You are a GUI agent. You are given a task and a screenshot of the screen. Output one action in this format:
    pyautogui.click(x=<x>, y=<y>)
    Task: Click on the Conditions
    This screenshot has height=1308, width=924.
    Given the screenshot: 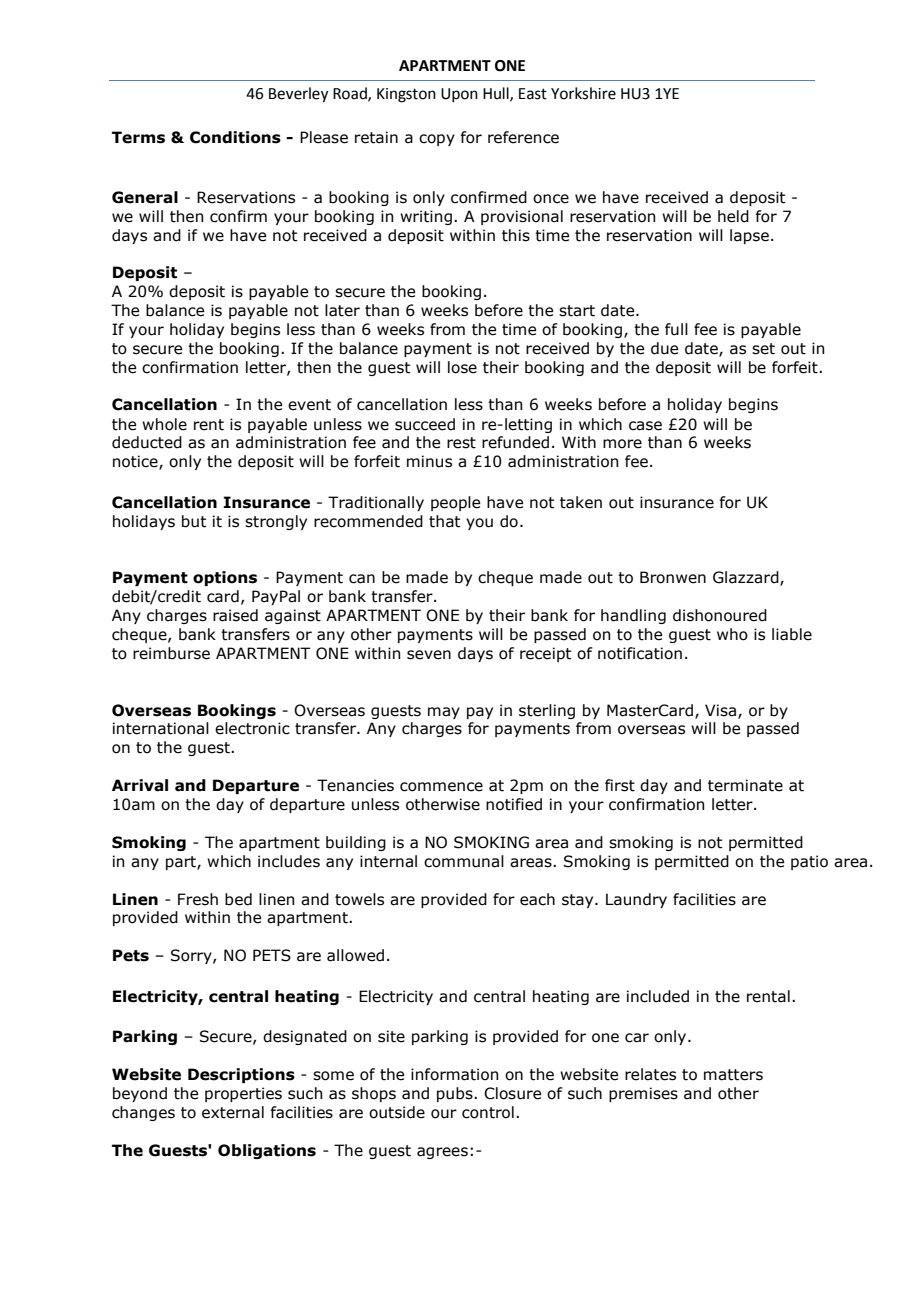 What is the action you would take?
    pyautogui.click(x=235, y=137)
